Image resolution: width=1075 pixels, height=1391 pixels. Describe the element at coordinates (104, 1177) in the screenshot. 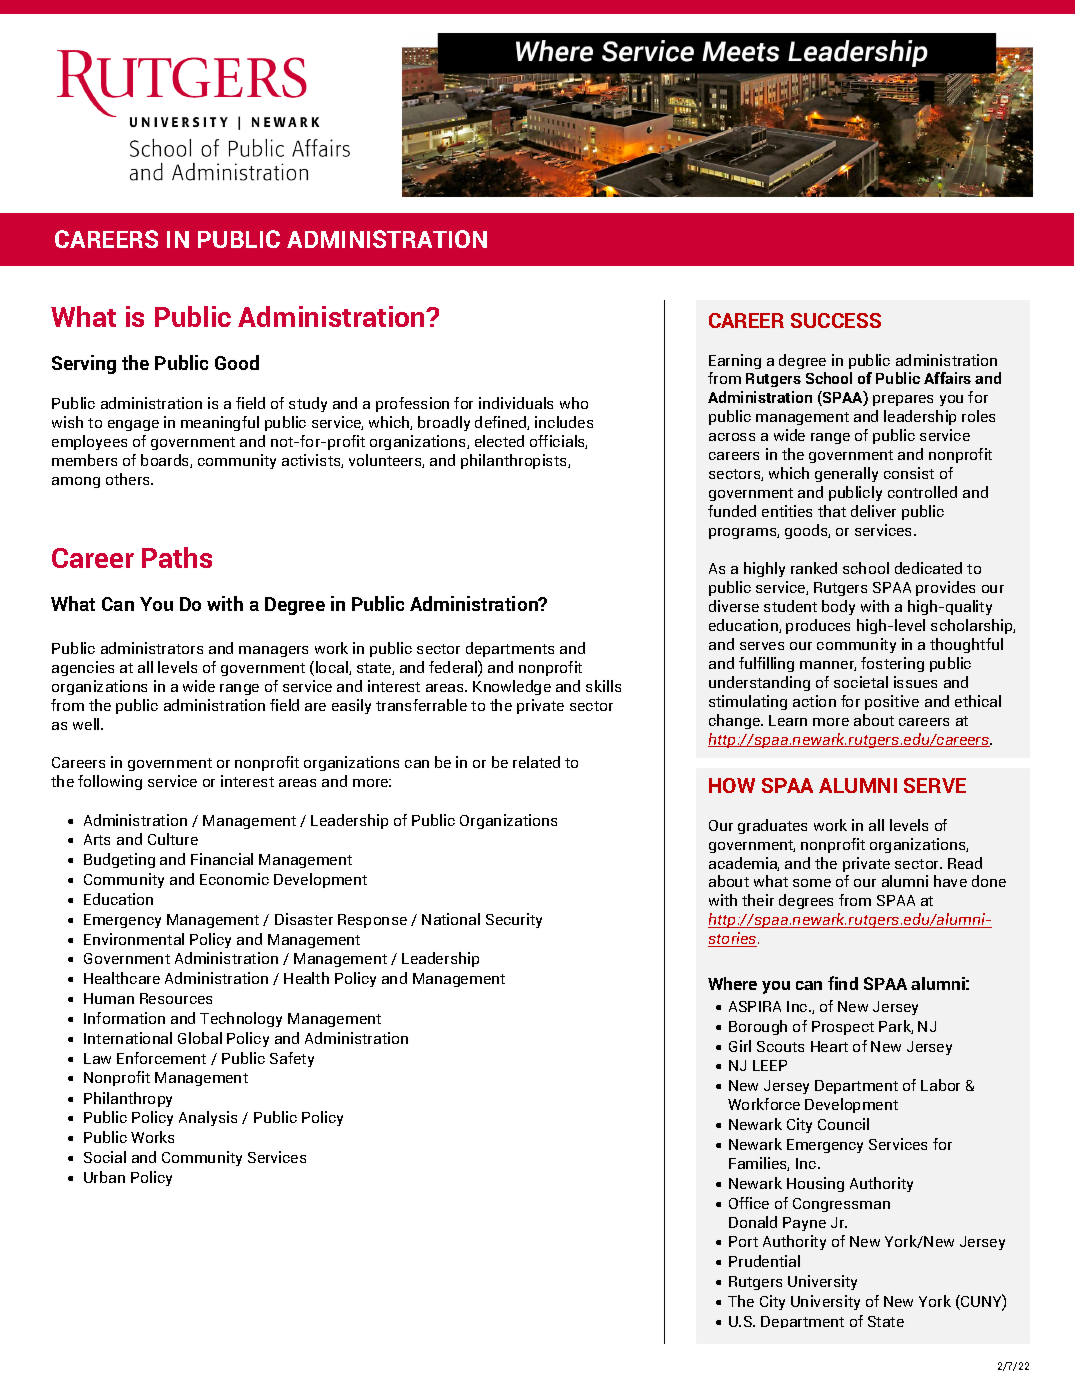

I see `Urban` at that location.
